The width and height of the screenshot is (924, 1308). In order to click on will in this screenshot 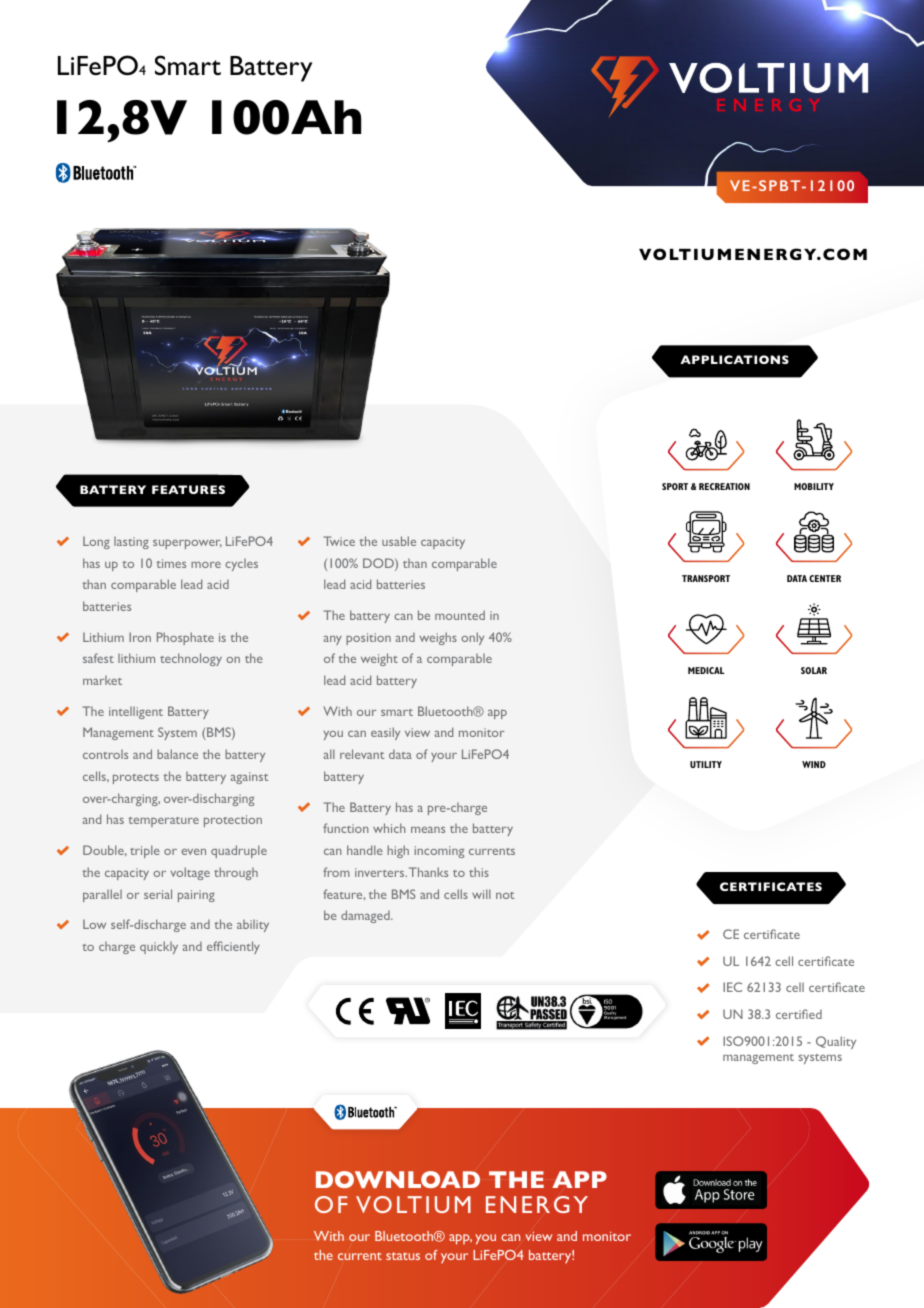, I will do `click(481, 894)`.
